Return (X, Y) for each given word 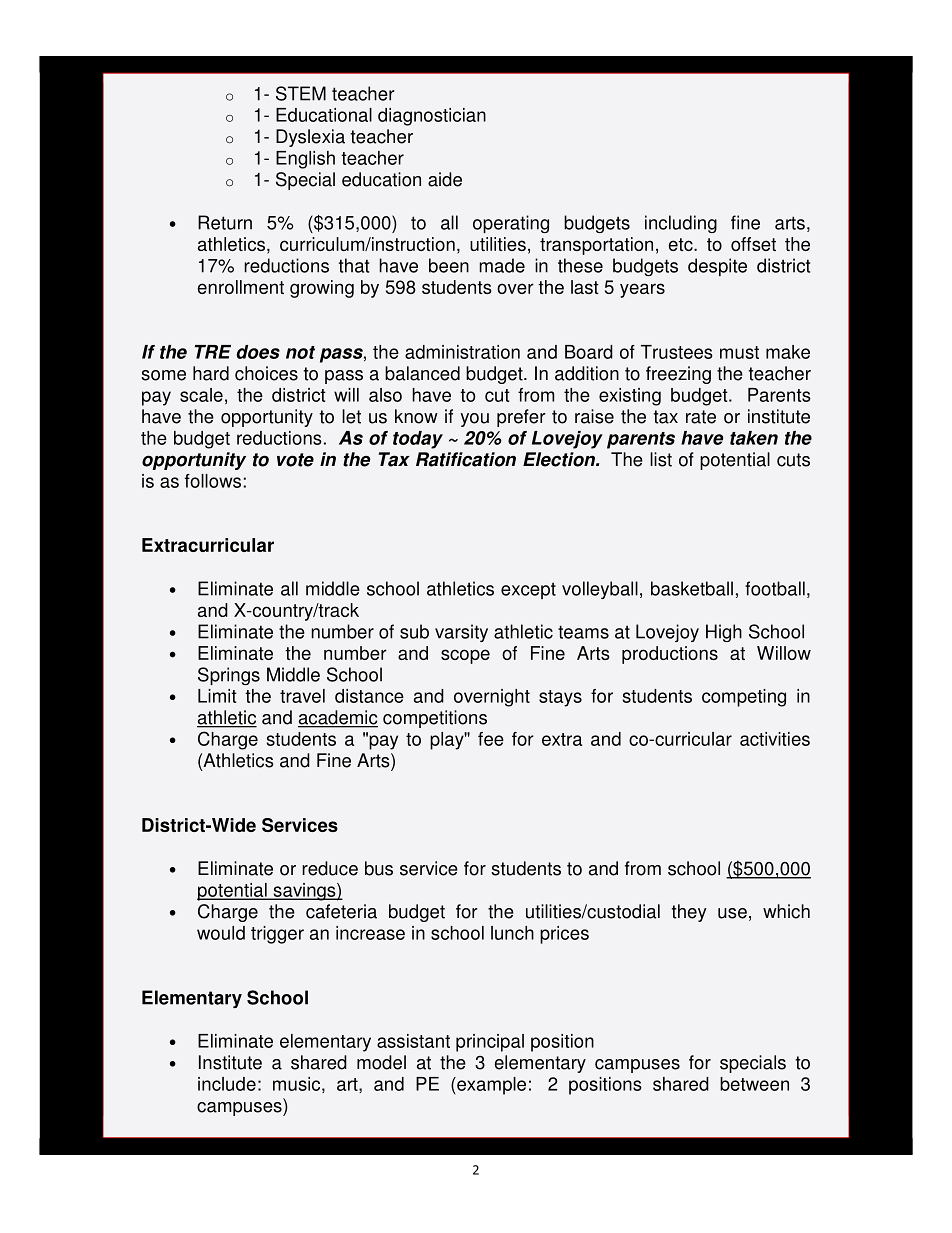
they (689, 913)
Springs (229, 676)
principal (490, 1043)
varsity (461, 633)
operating (511, 224)
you (475, 420)
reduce (330, 868)
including (681, 224)
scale (201, 395)
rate (701, 417)
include (227, 1084)
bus (379, 868)
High (724, 633)
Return (225, 222)
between (754, 1084)
